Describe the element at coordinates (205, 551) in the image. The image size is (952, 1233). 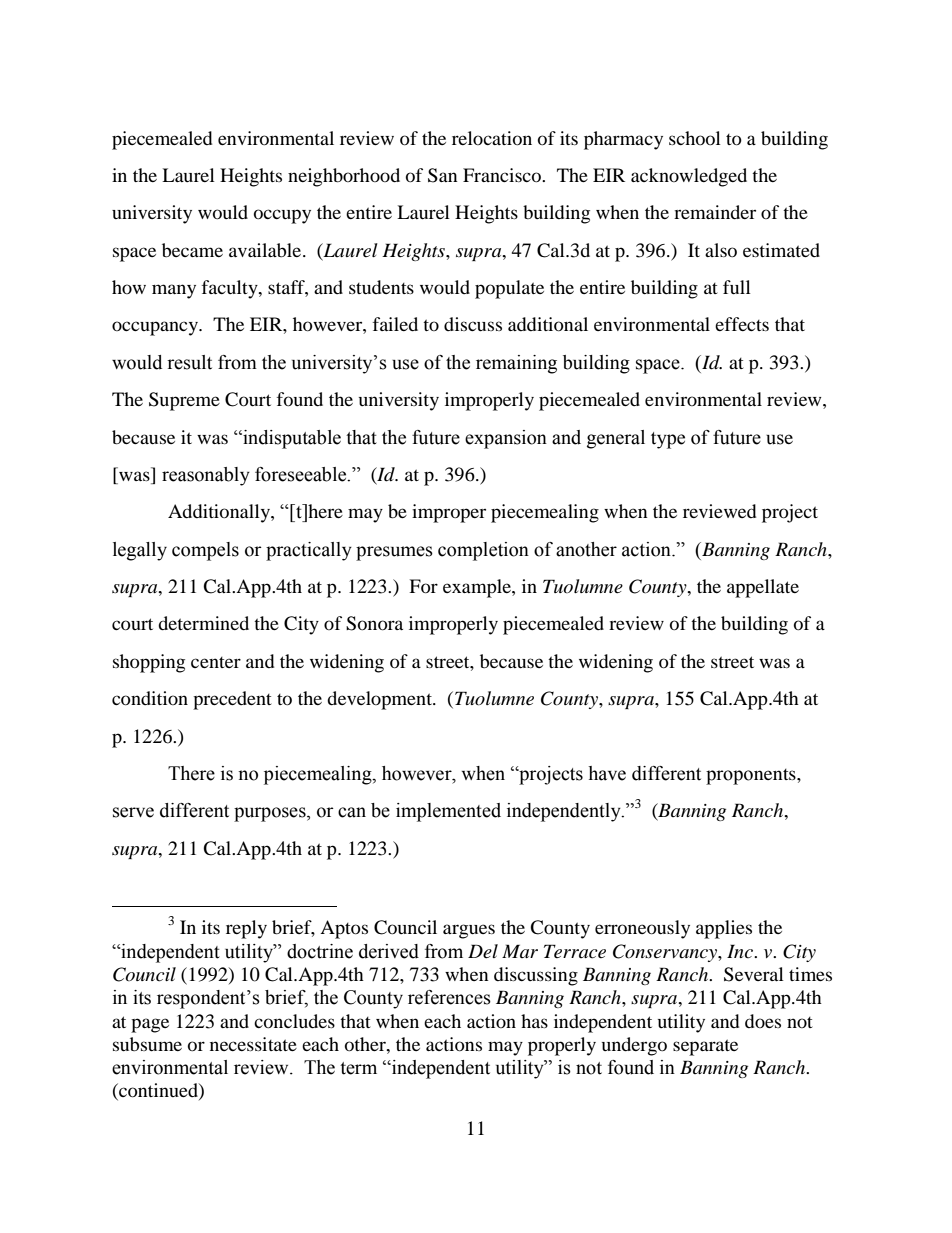
I see `compels` at that location.
